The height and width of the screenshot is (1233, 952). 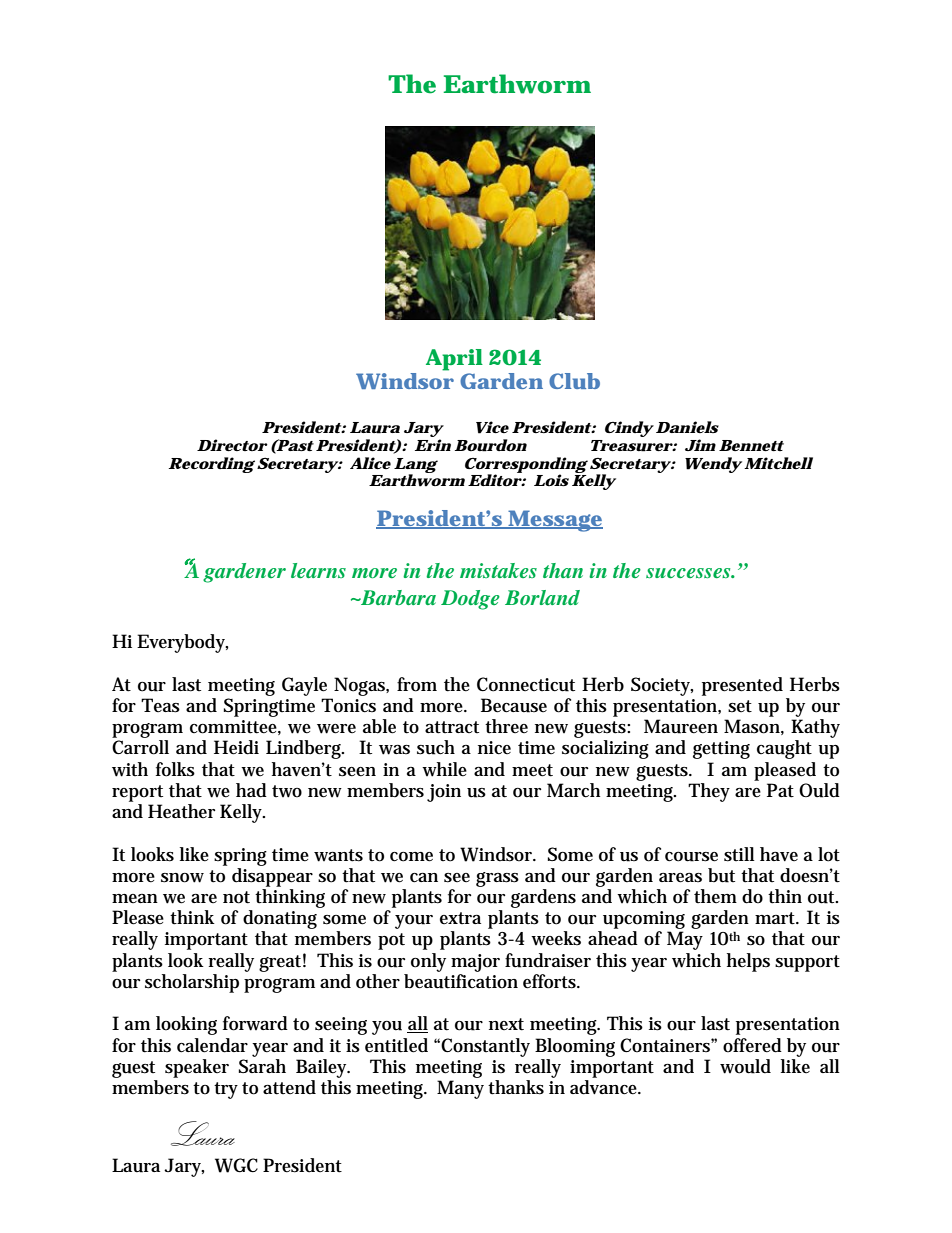 What do you see at coordinates (485, 1047) in the screenshot?
I see `Constantly` at bounding box center [485, 1047].
